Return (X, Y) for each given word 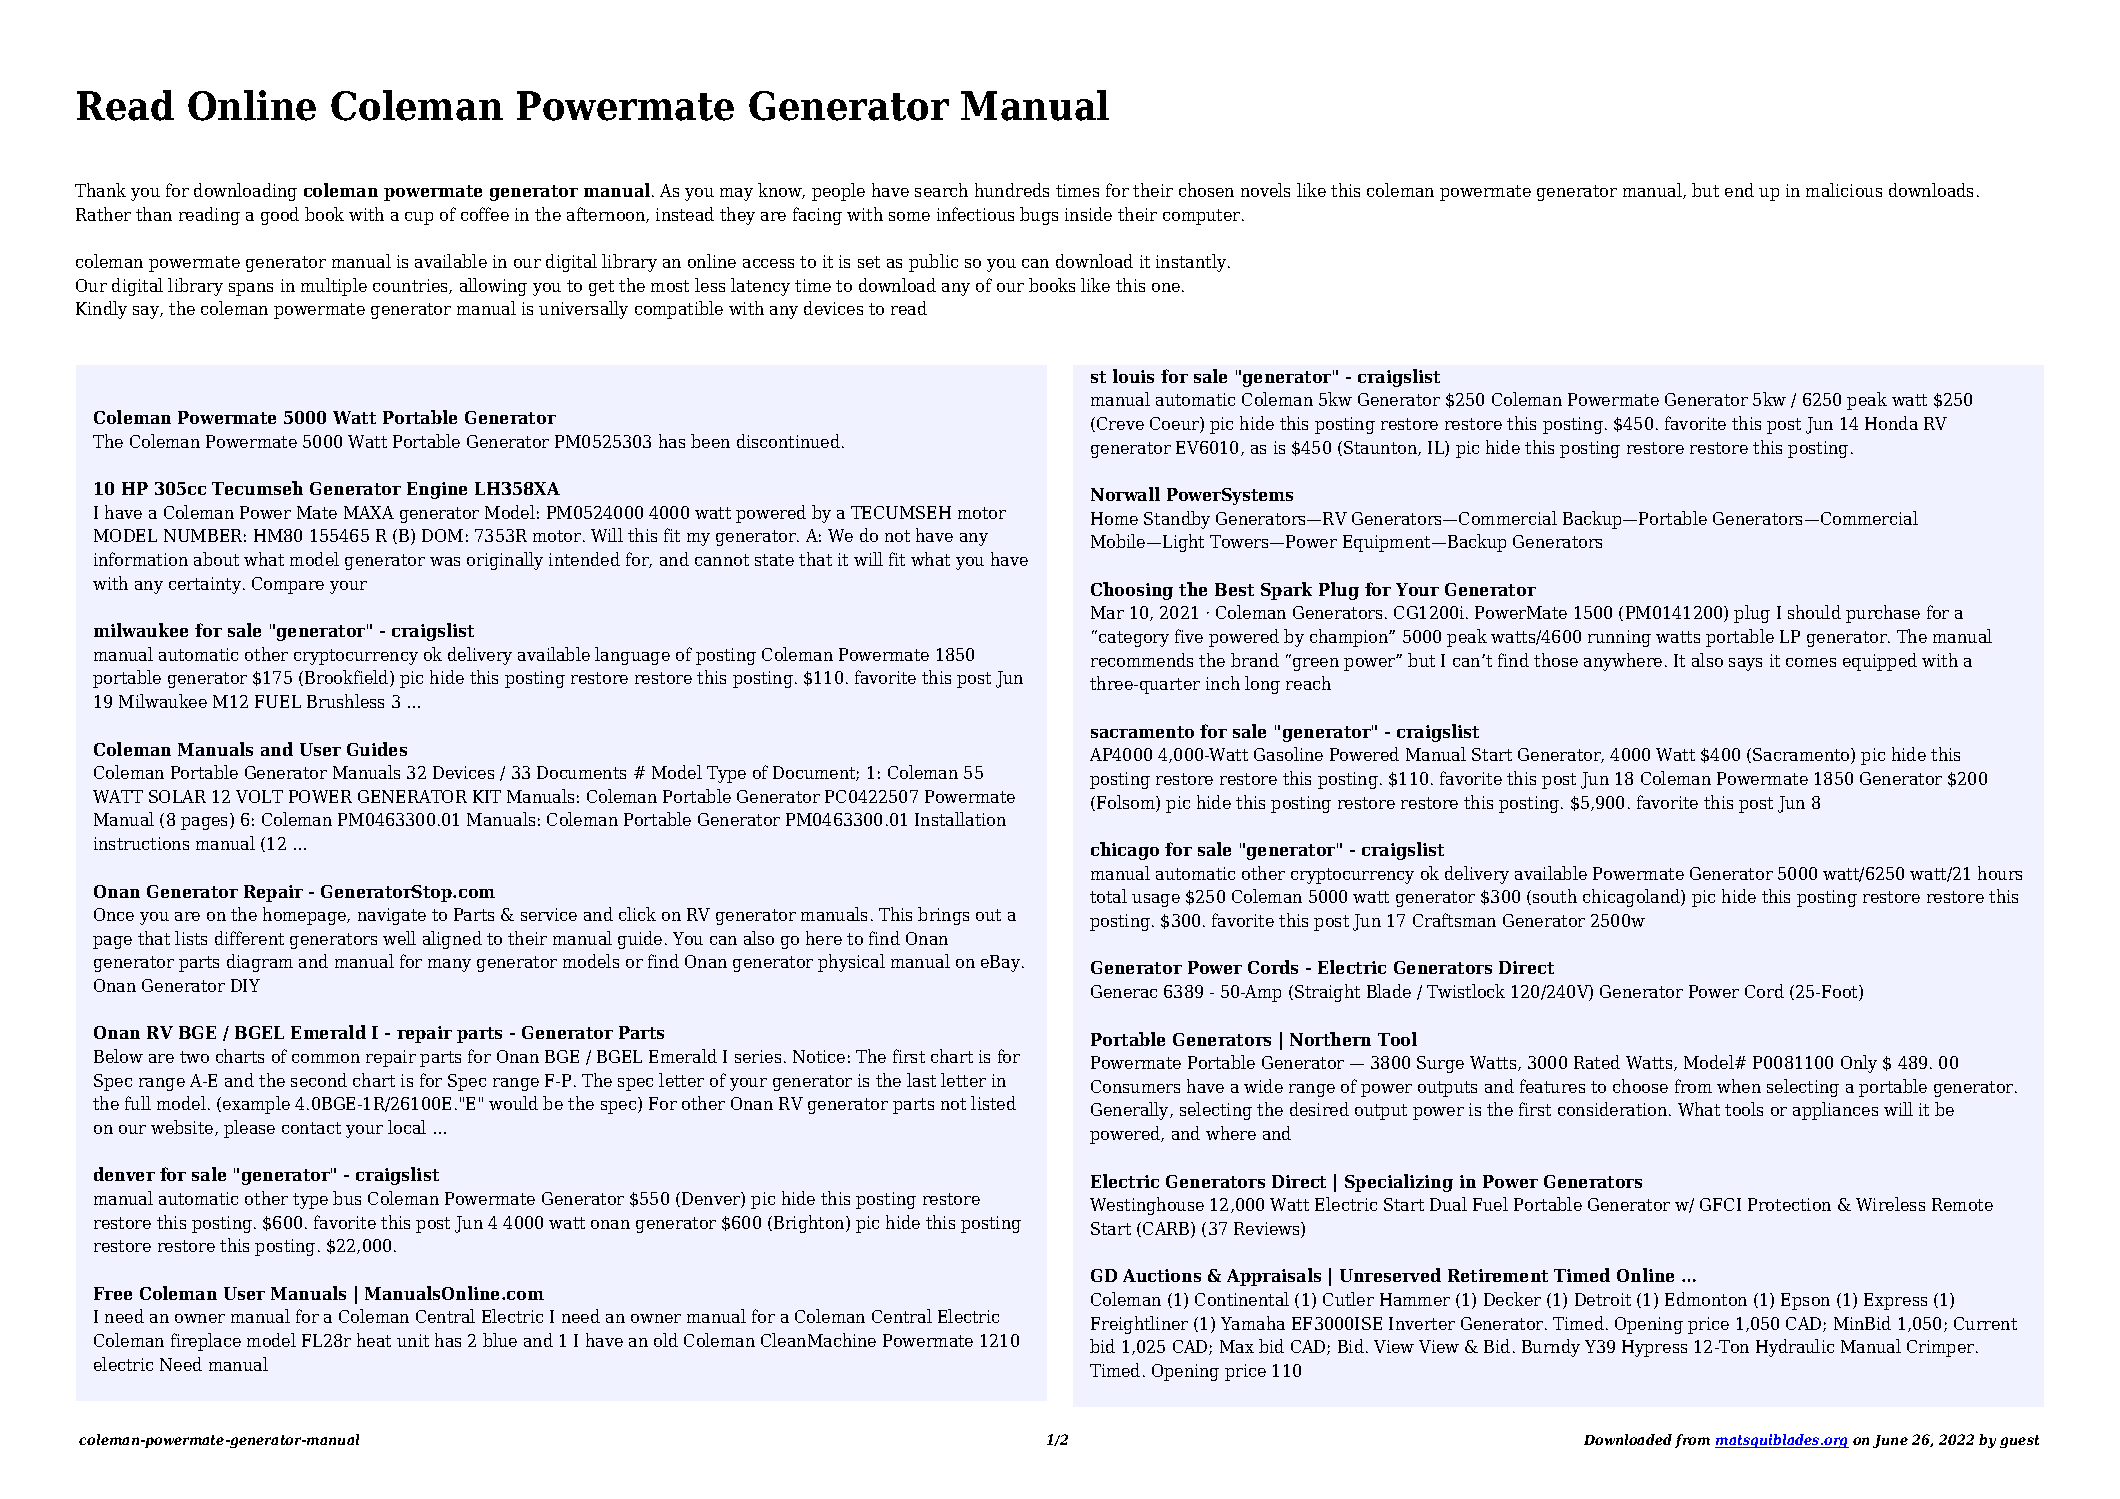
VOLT (259, 796)
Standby (1177, 520)
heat (374, 1340)
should (1814, 612)
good (280, 216)
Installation (960, 819)
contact (311, 1128)
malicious (1844, 190)
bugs (1039, 216)
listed (993, 1103)
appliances (1835, 1111)
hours (2000, 873)
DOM (442, 535)
